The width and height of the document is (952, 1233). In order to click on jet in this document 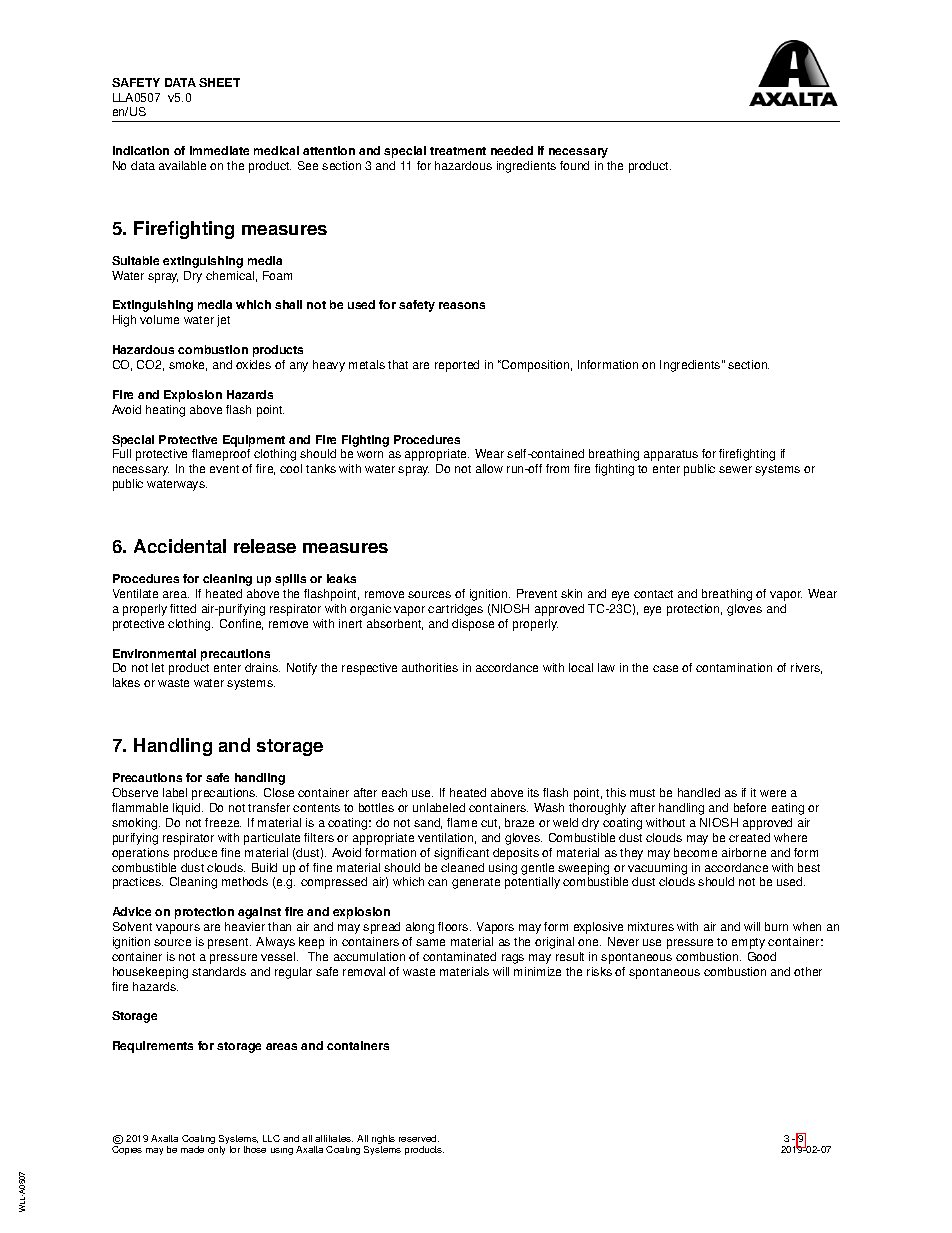, I will do `click(223, 321)`.
